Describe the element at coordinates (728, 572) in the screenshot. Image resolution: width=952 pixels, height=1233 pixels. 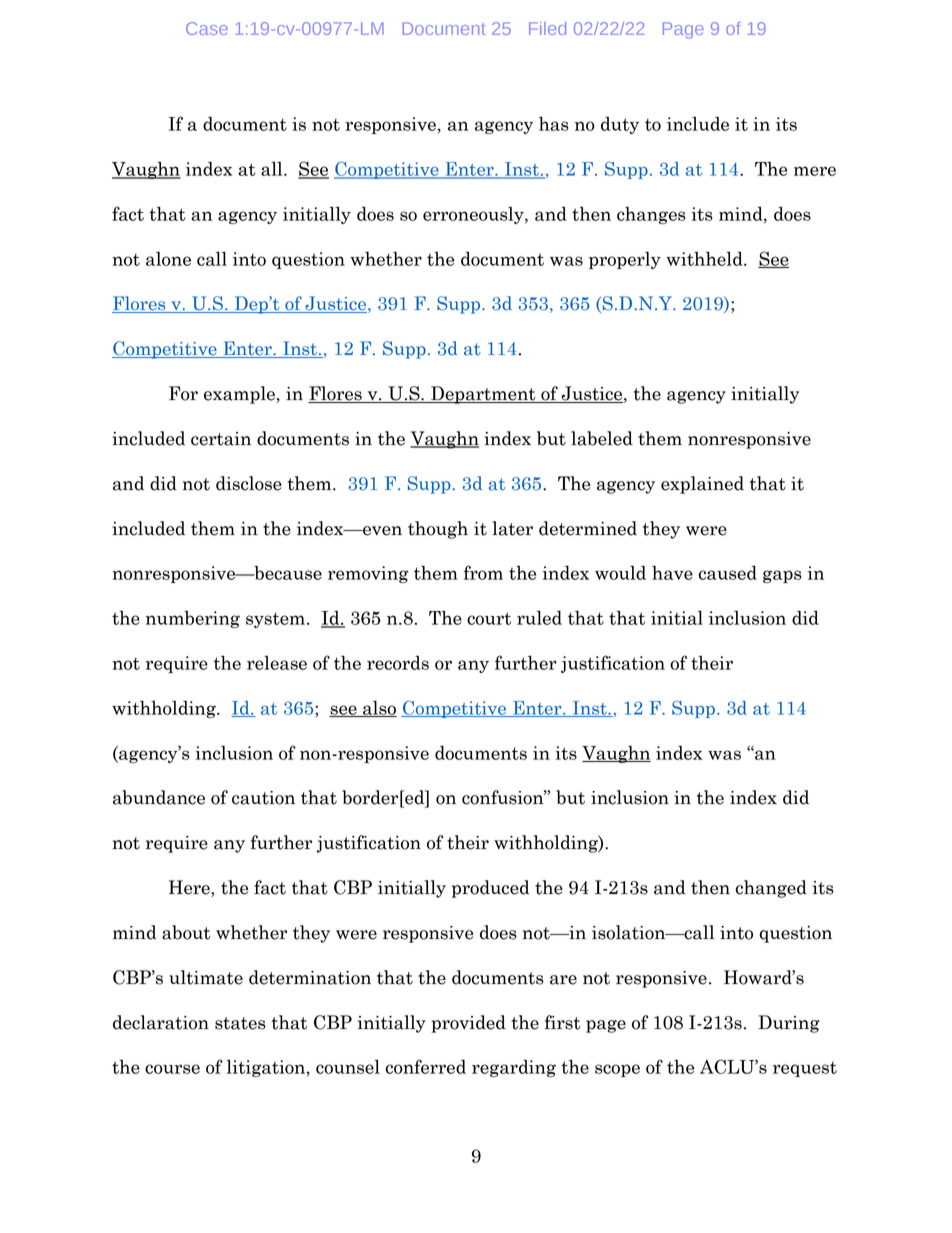
I see `caused` at that location.
